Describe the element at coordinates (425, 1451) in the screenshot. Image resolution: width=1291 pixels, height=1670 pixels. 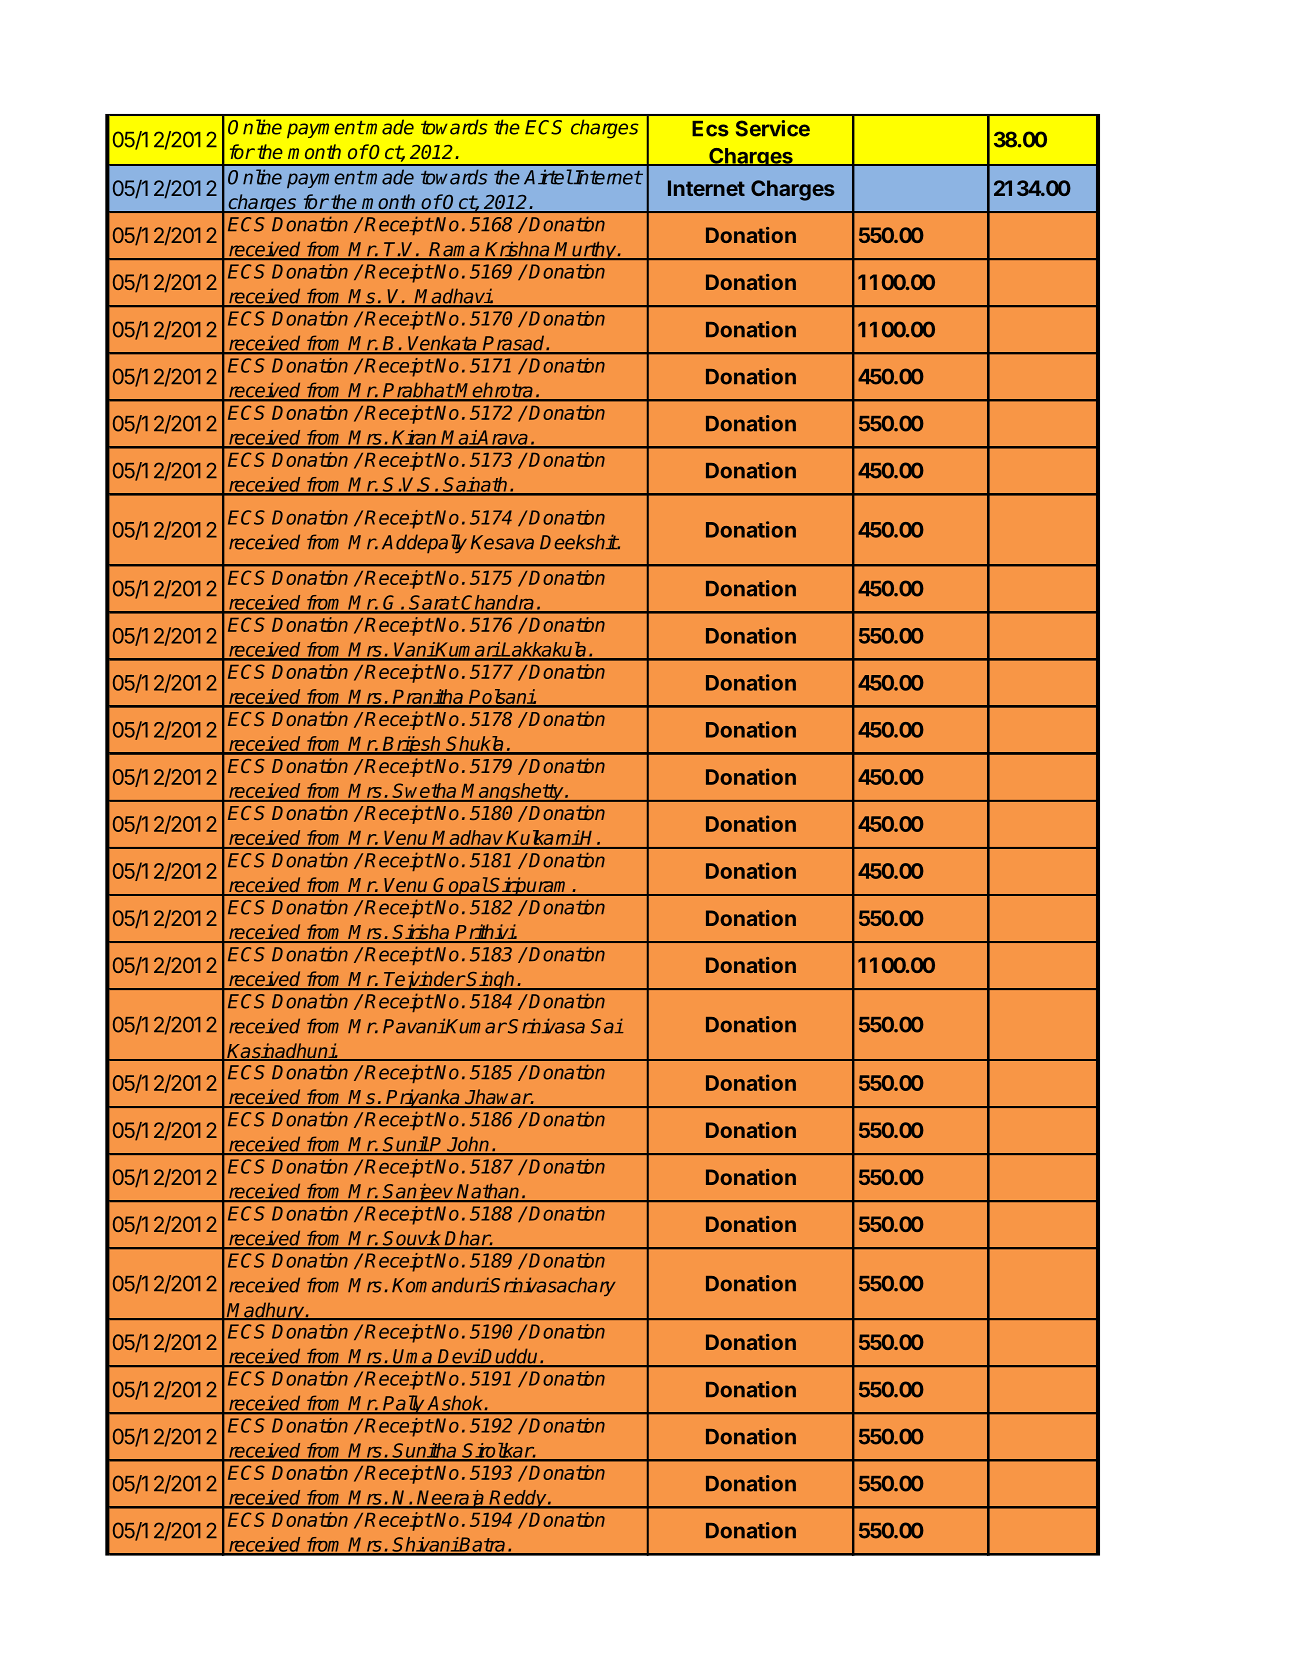
I see `Sunitha` at that location.
